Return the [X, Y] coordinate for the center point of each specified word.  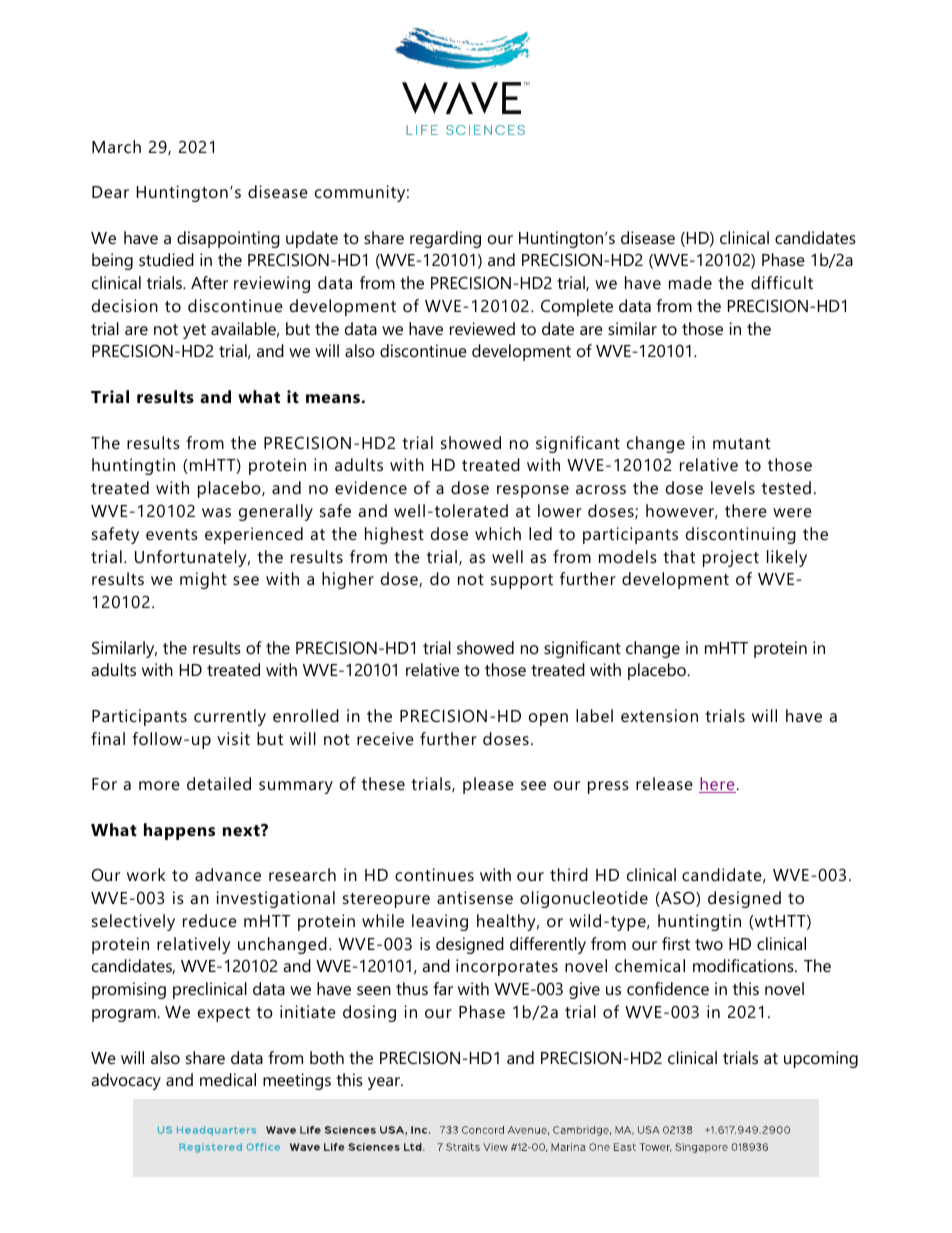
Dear [110, 192]
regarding [445, 239]
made [690, 282]
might [203, 580]
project [731, 558]
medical [228, 1079]
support [522, 581]
